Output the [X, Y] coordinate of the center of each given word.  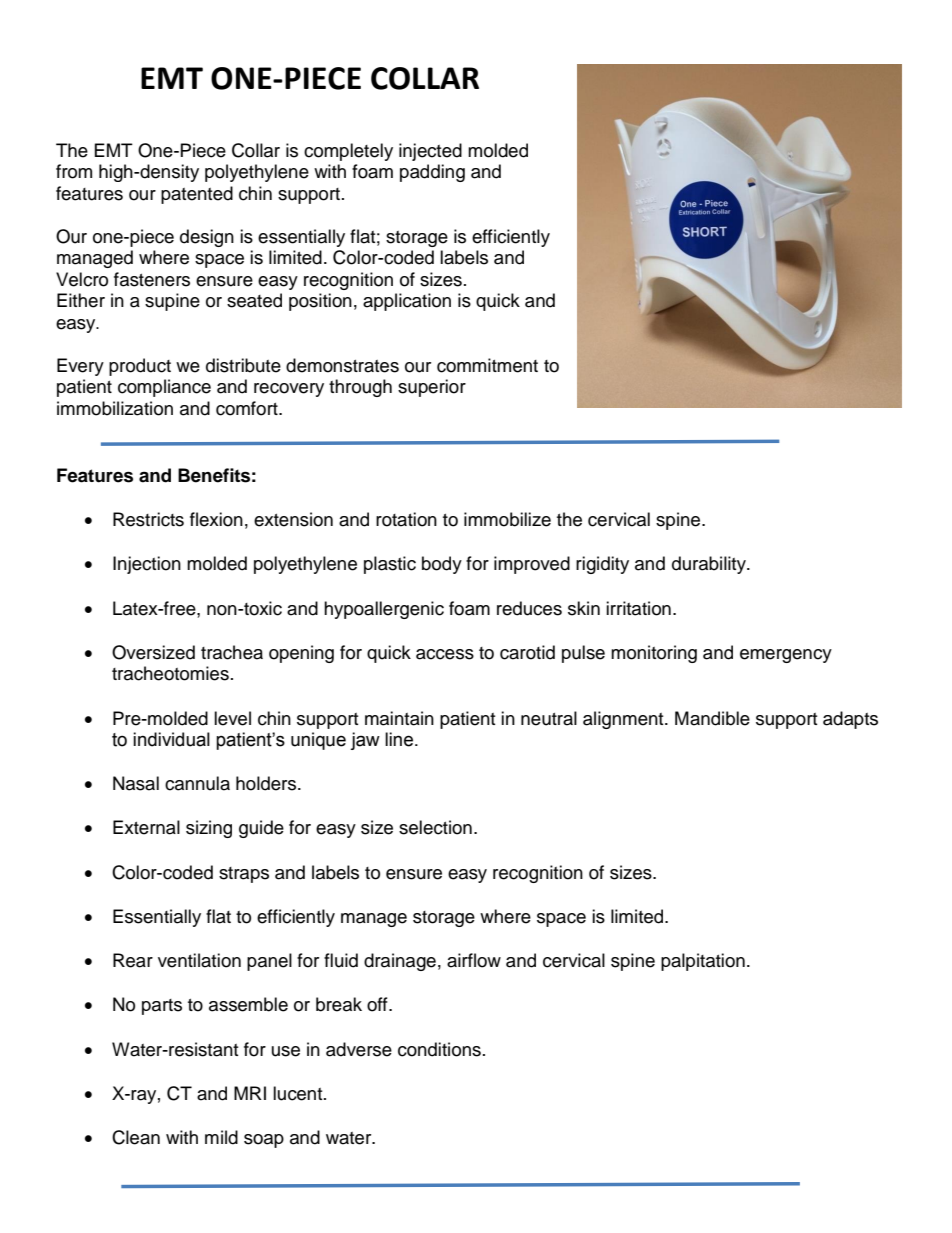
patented [197, 195]
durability [710, 565]
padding [432, 173]
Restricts [148, 519]
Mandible [712, 718]
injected [430, 152]
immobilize [507, 519]
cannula [197, 783]
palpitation [703, 962]
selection [435, 827]
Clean [136, 1137]
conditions [439, 1049]
